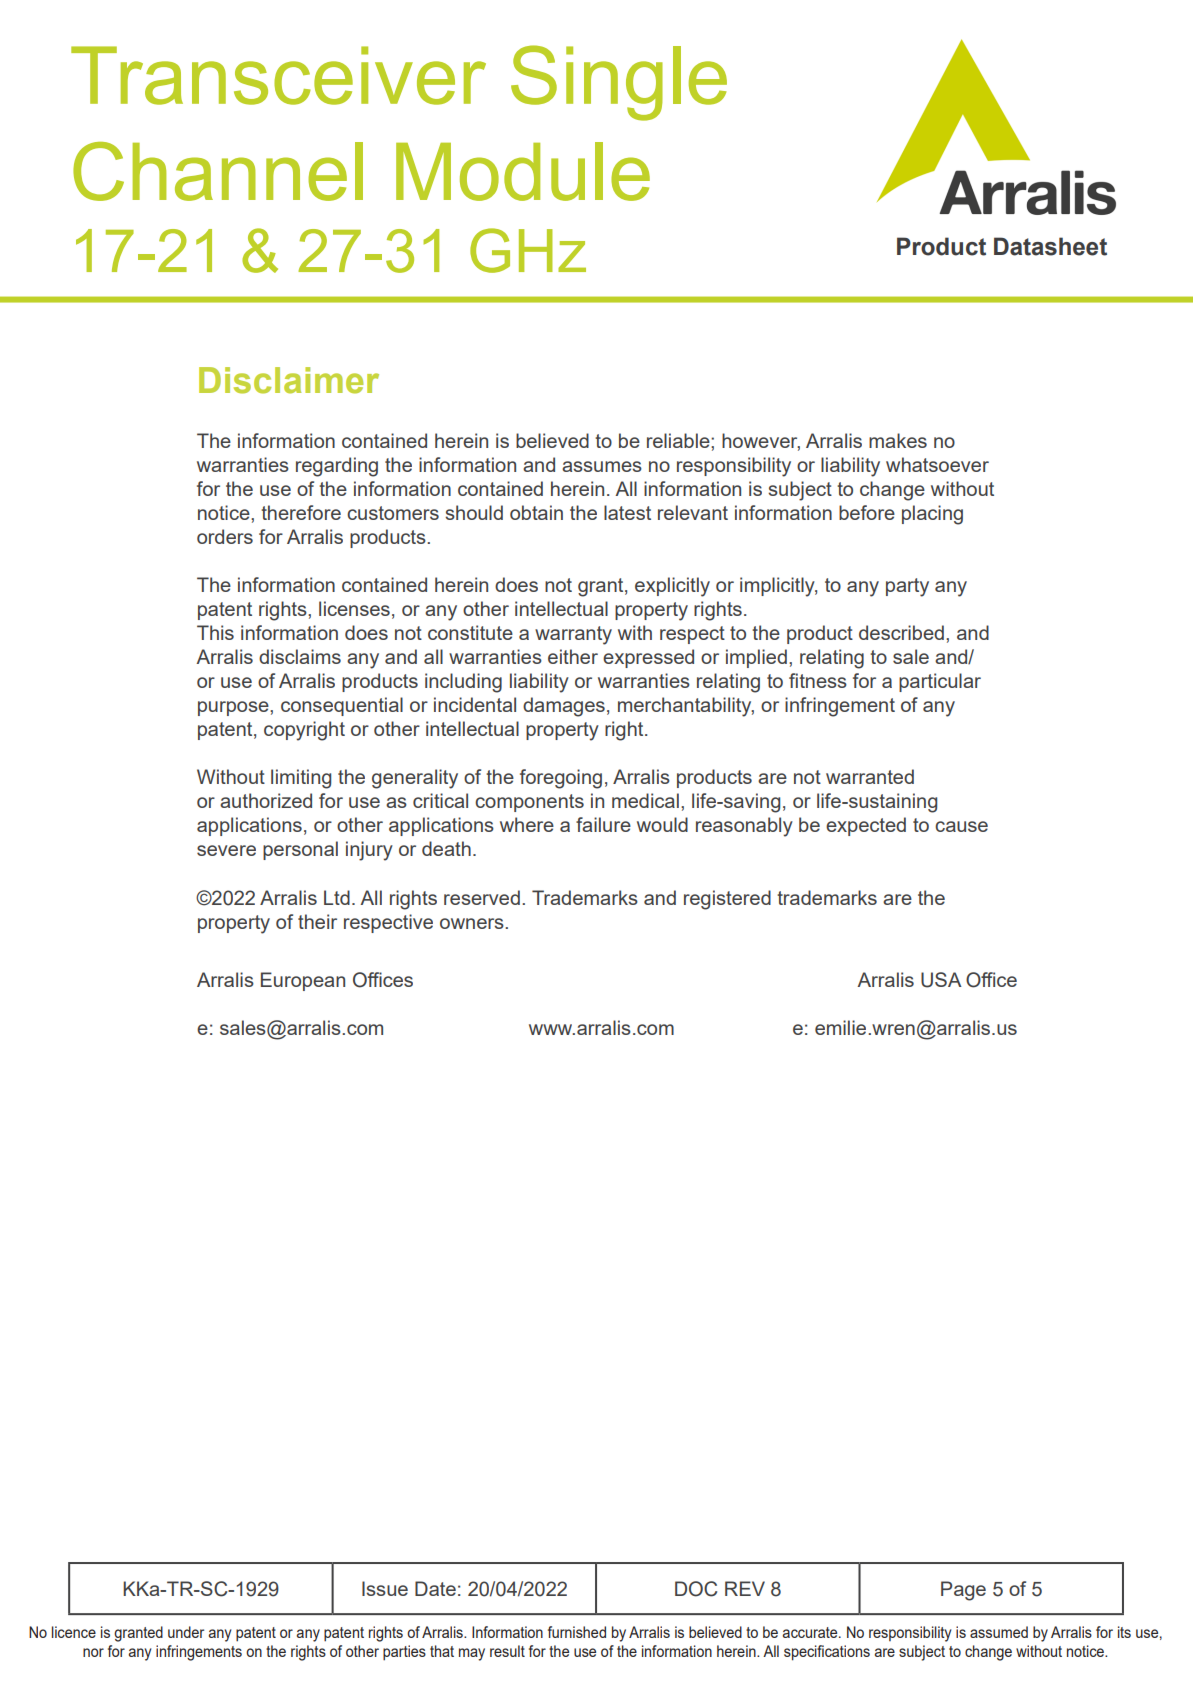 The height and width of the screenshot is (1687, 1193). What do you see at coordinates (473, 923) in the screenshot?
I see `owners` at bounding box center [473, 923].
